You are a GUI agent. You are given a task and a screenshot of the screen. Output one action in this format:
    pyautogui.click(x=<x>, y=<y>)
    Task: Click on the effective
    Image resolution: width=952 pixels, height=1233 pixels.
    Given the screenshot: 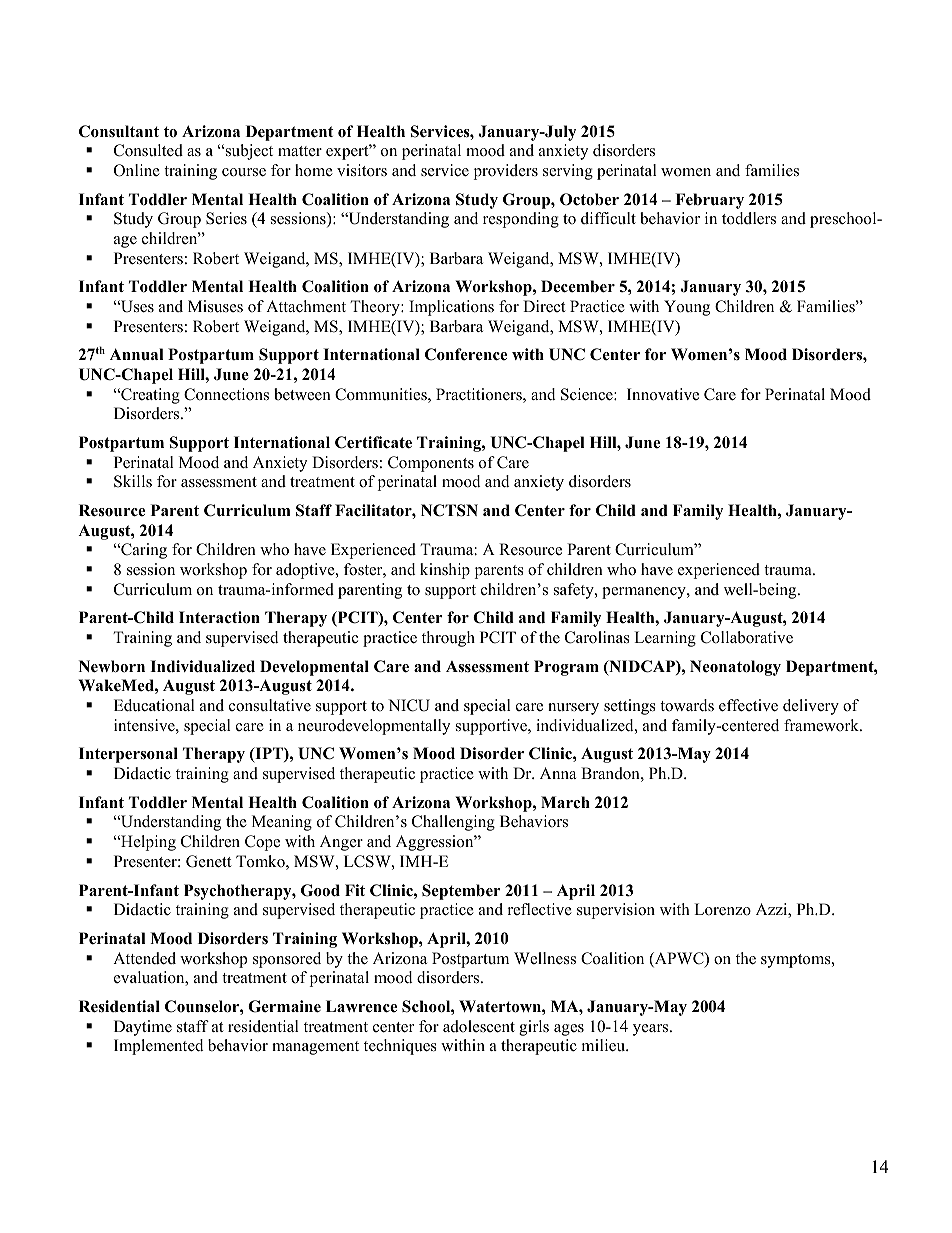 What is the action you would take?
    pyautogui.click(x=748, y=705)
